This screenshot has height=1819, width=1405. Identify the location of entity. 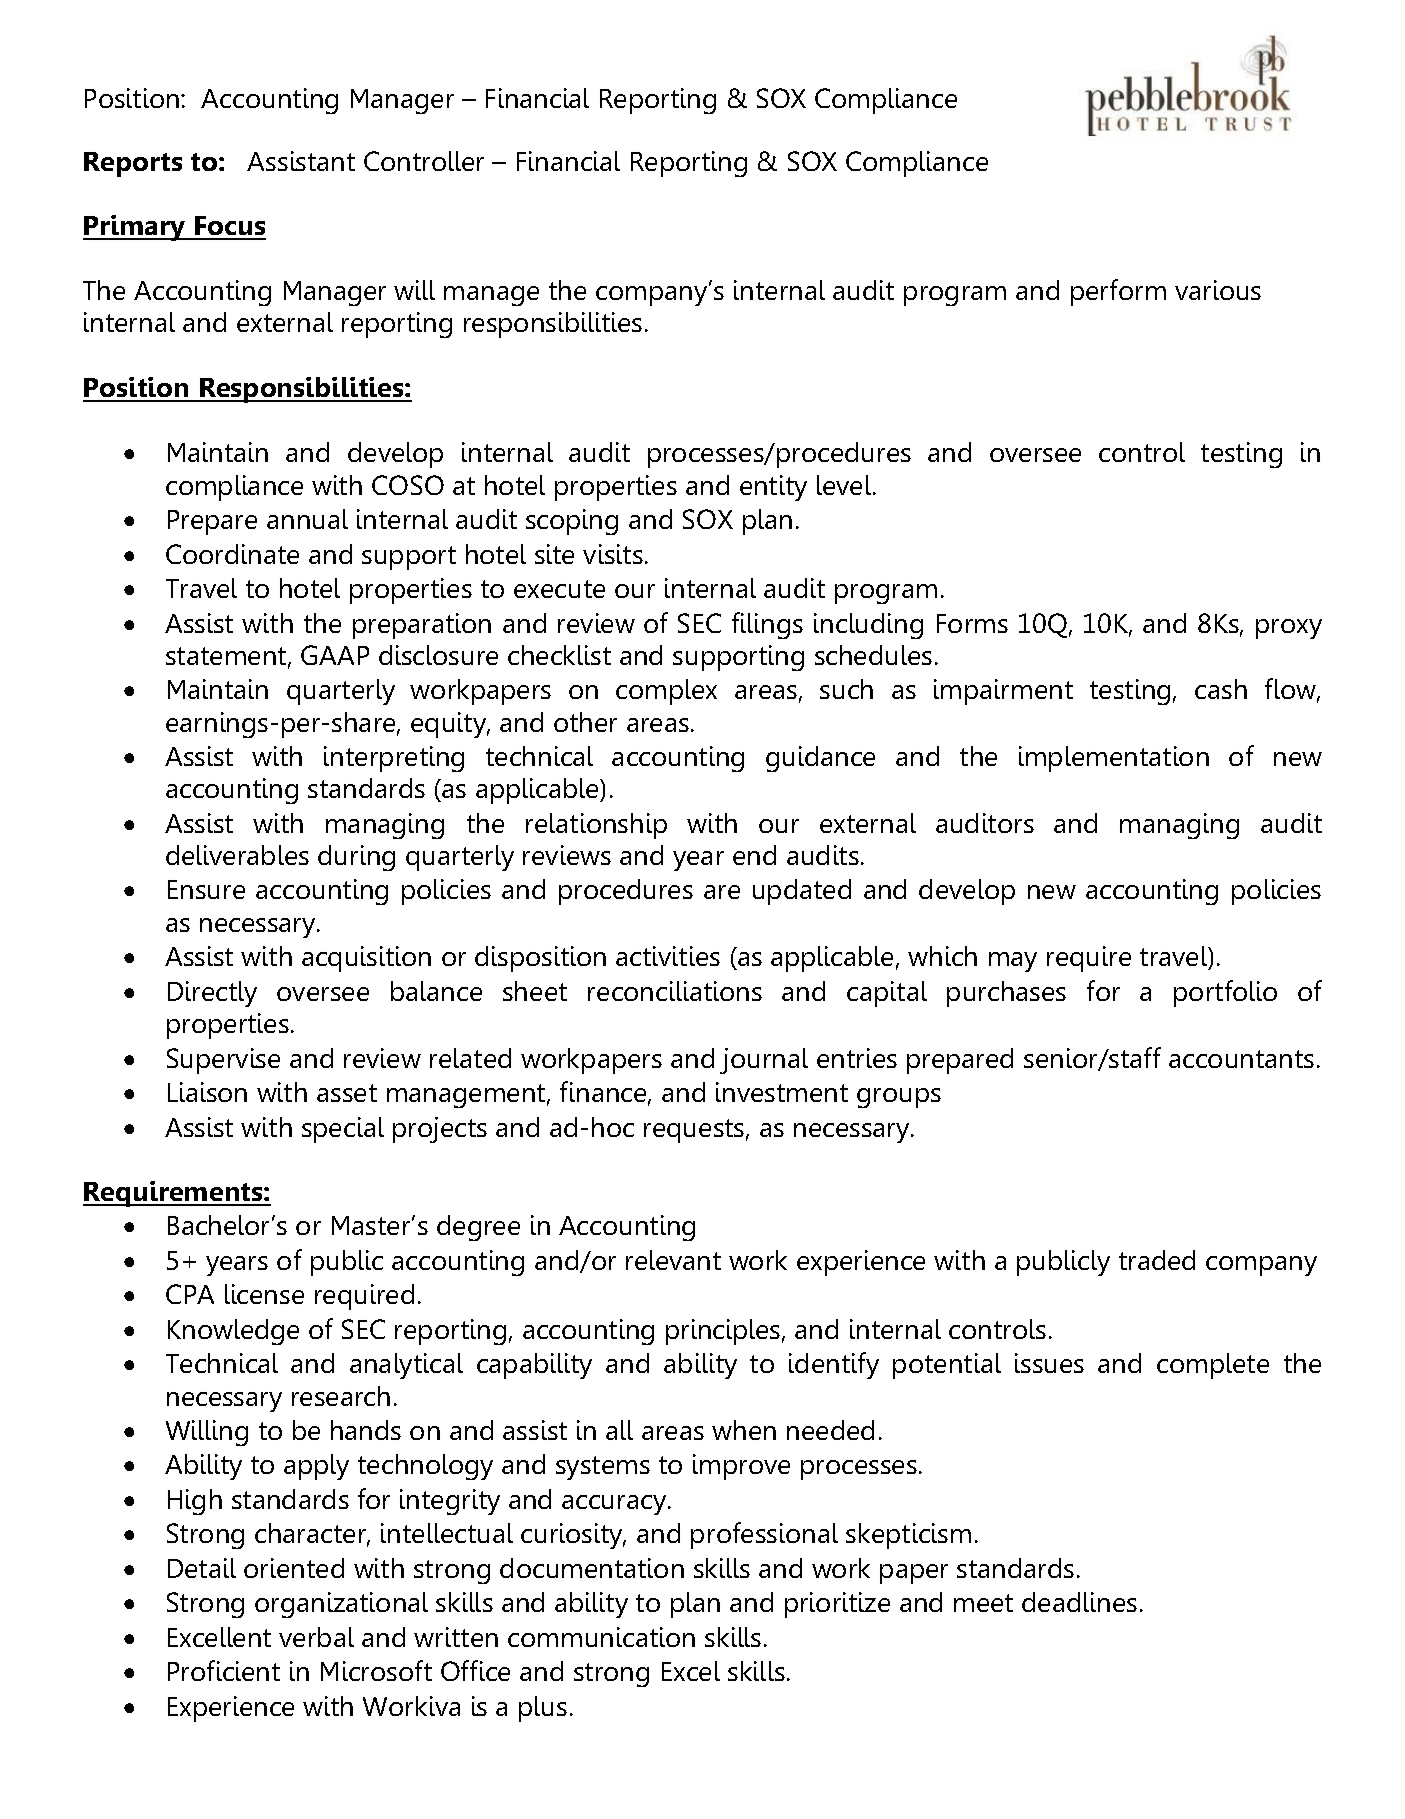
(773, 488).
